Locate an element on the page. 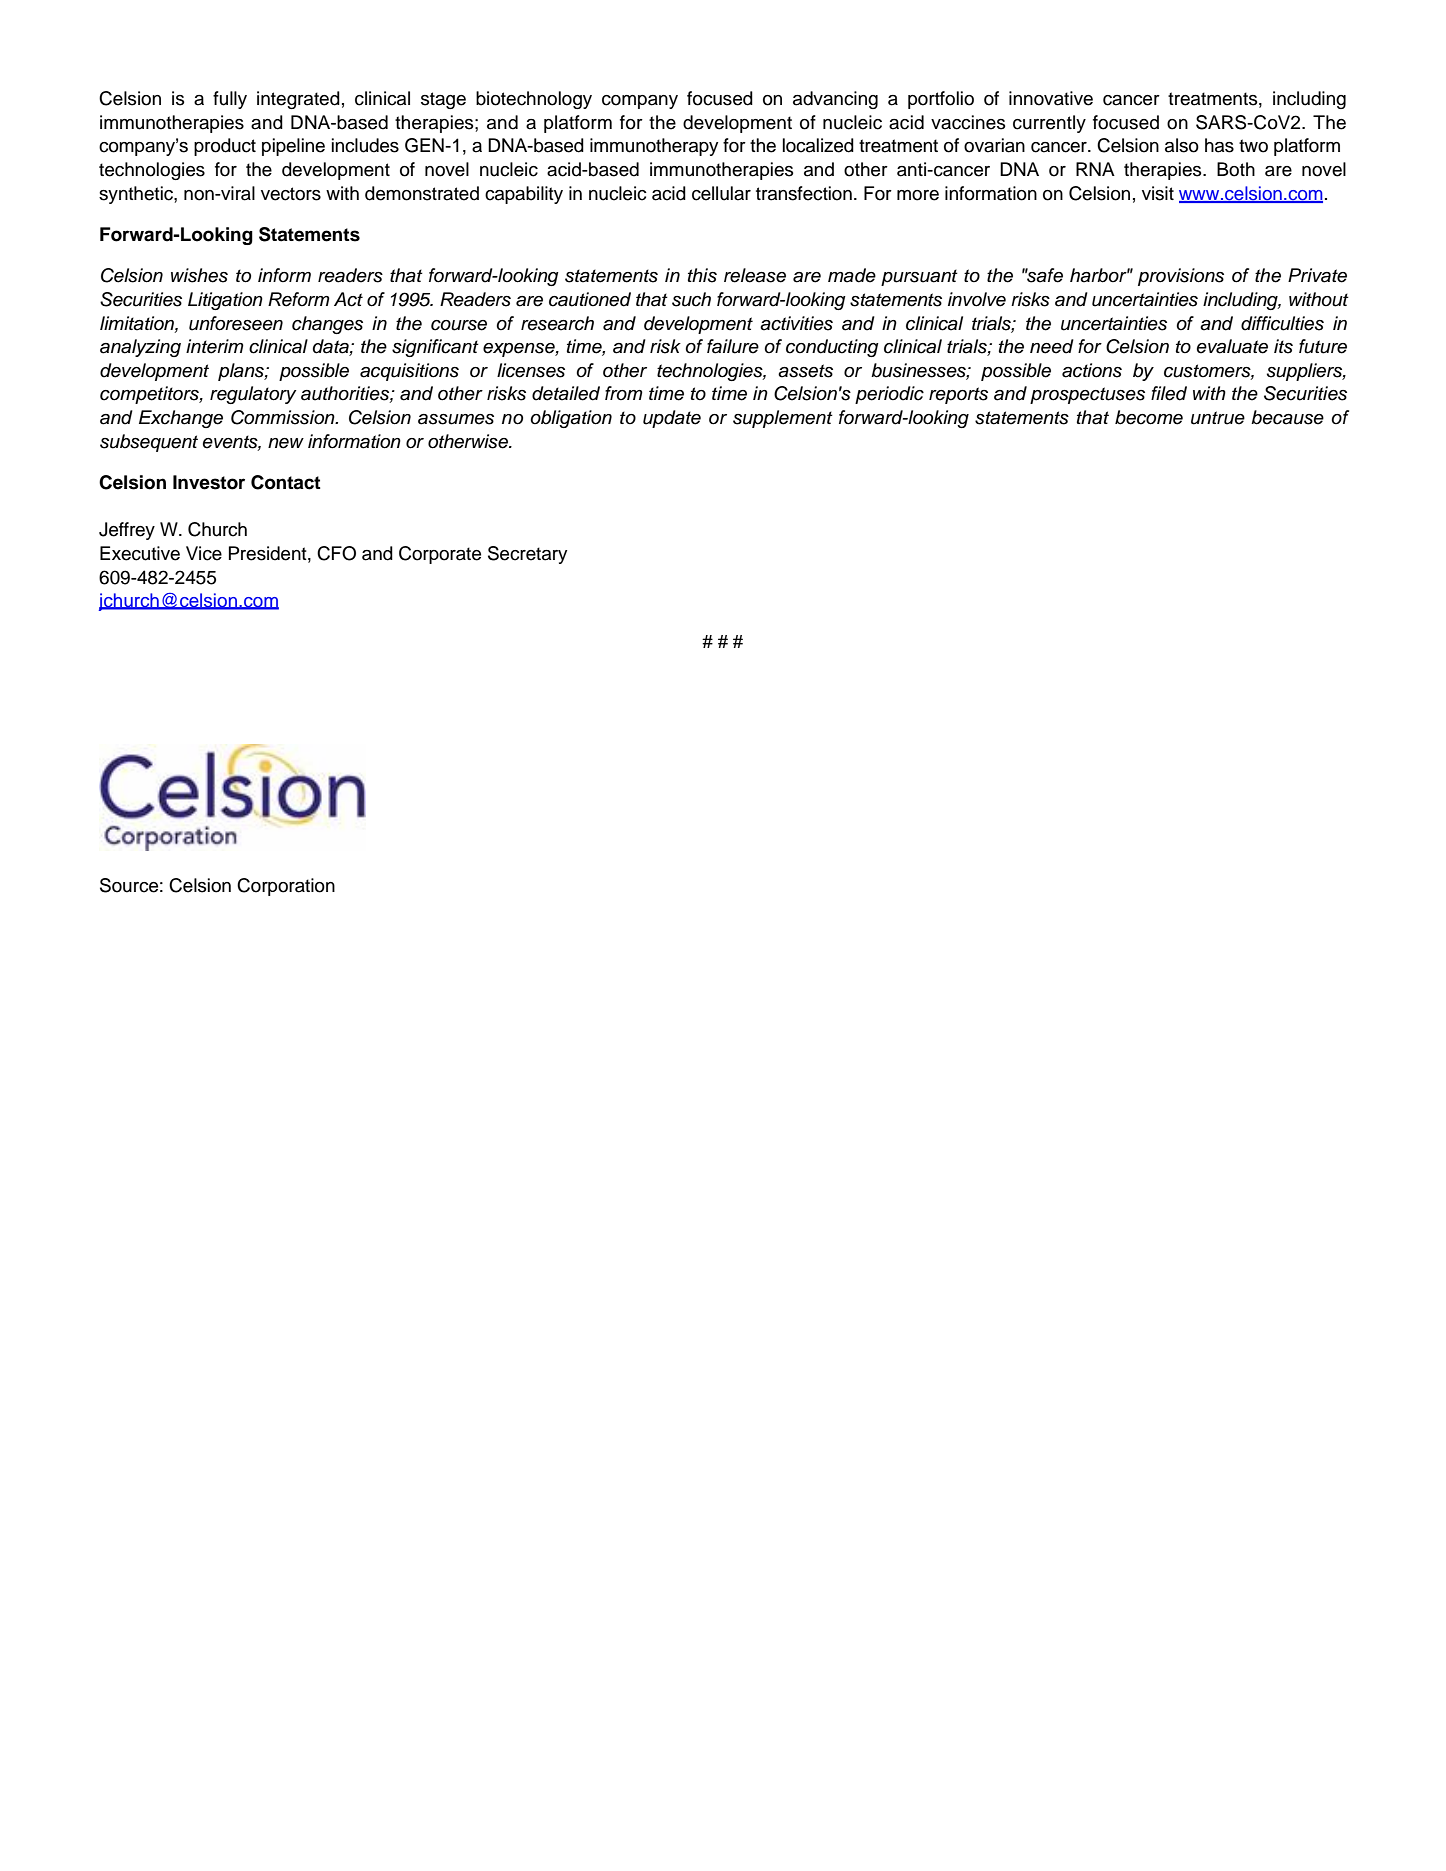  Reform is located at coordinates (299, 299).
